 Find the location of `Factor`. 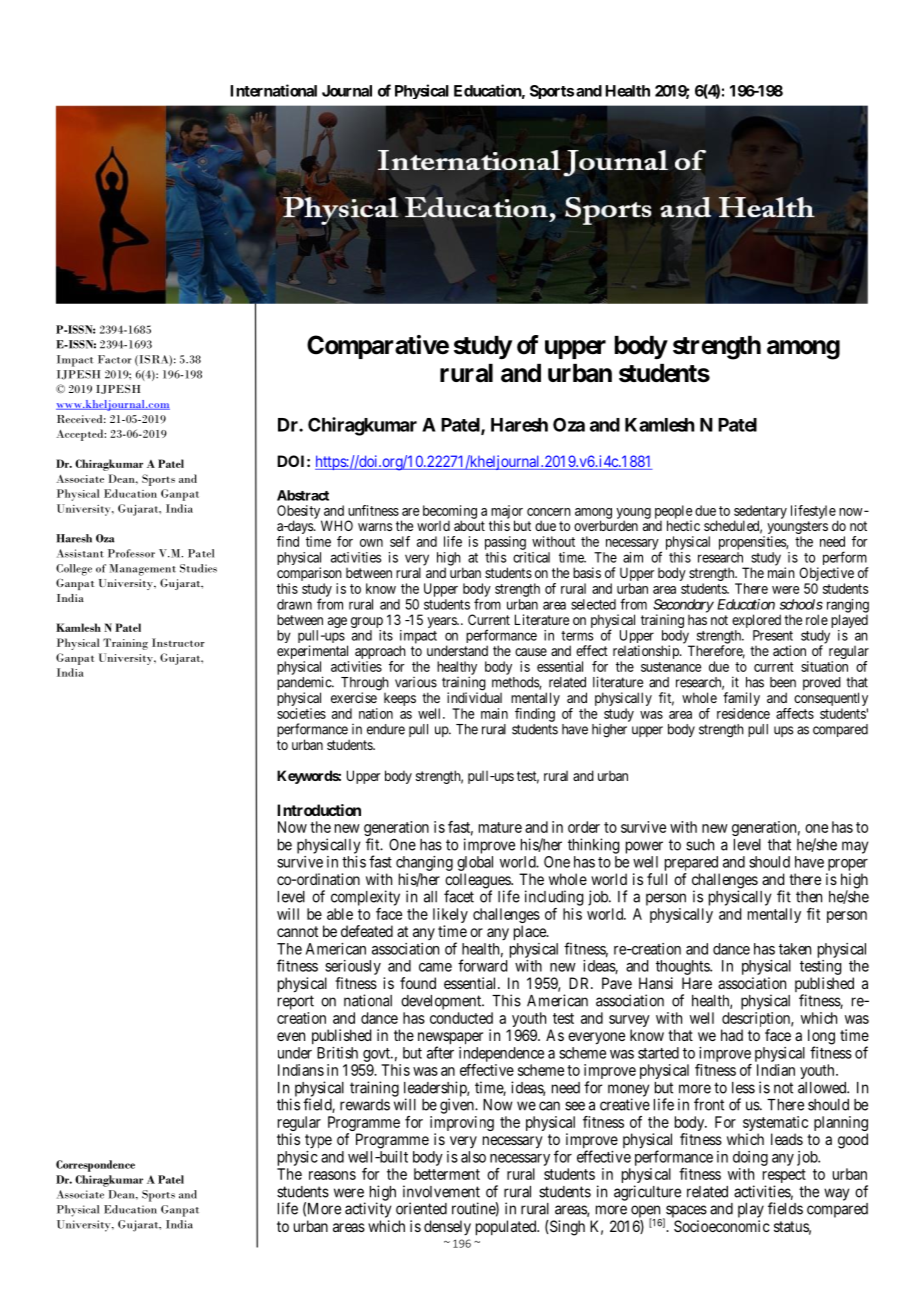

Factor is located at coordinates (115, 359).
